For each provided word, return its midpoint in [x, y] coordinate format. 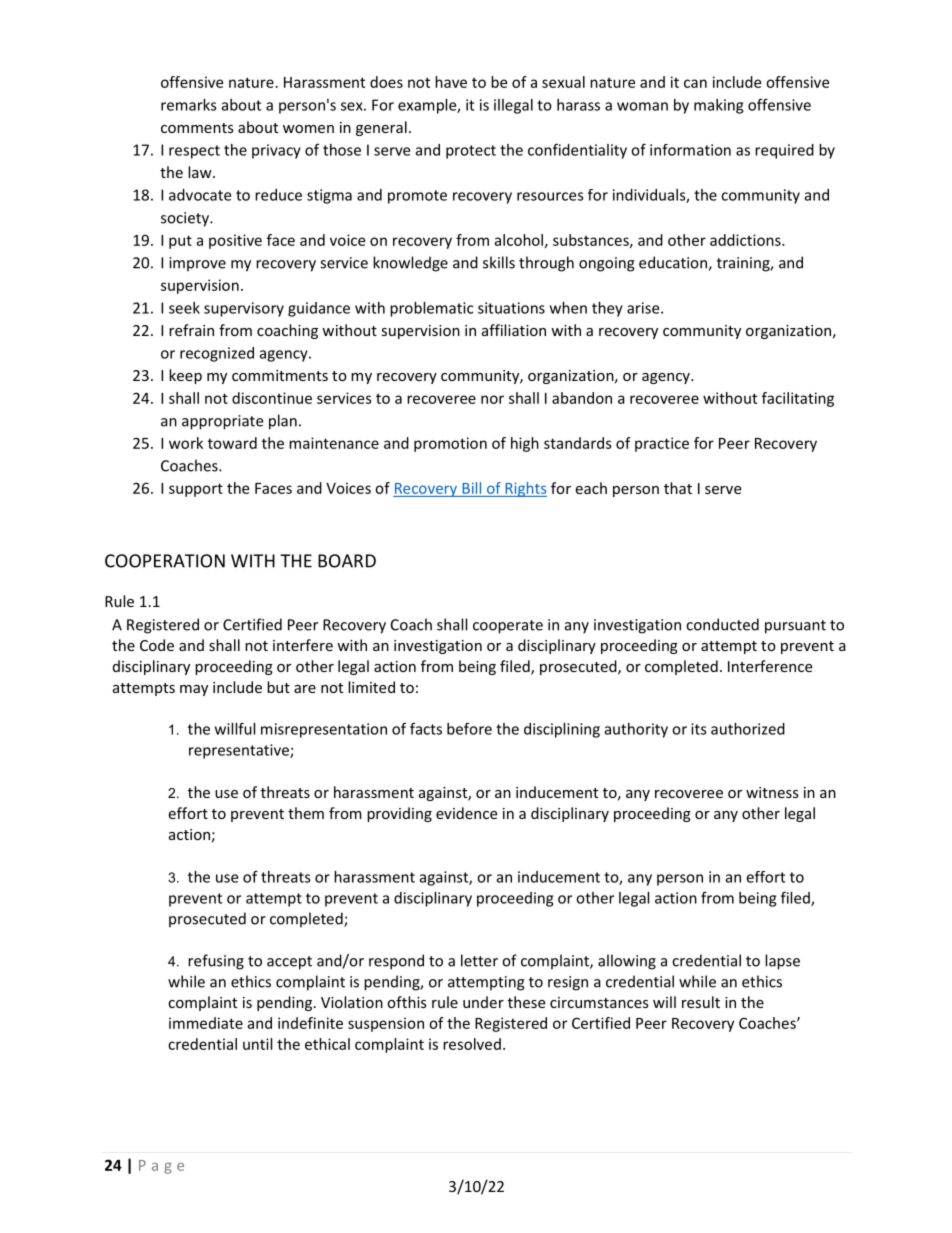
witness [772, 792]
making [718, 106]
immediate [206, 1023]
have [451, 82]
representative [240, 751]
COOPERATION [165, 561]
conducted [722, 624]
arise [644, 308]
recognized [217, 354]
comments [197, 128]
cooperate [508, 627]
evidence [466, 813]
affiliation [514, 330]
